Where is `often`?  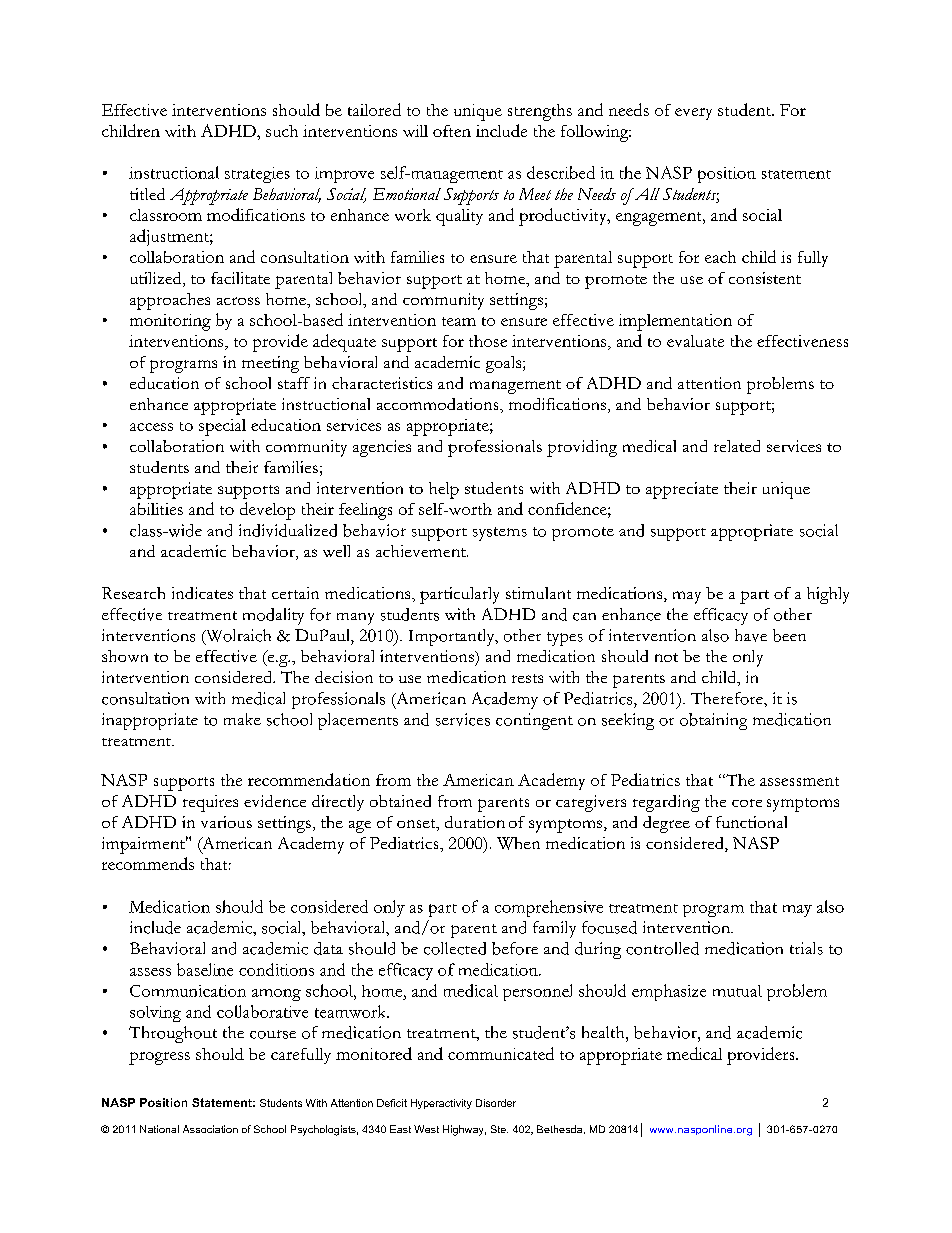 often is located at coordinates (452, 131).
